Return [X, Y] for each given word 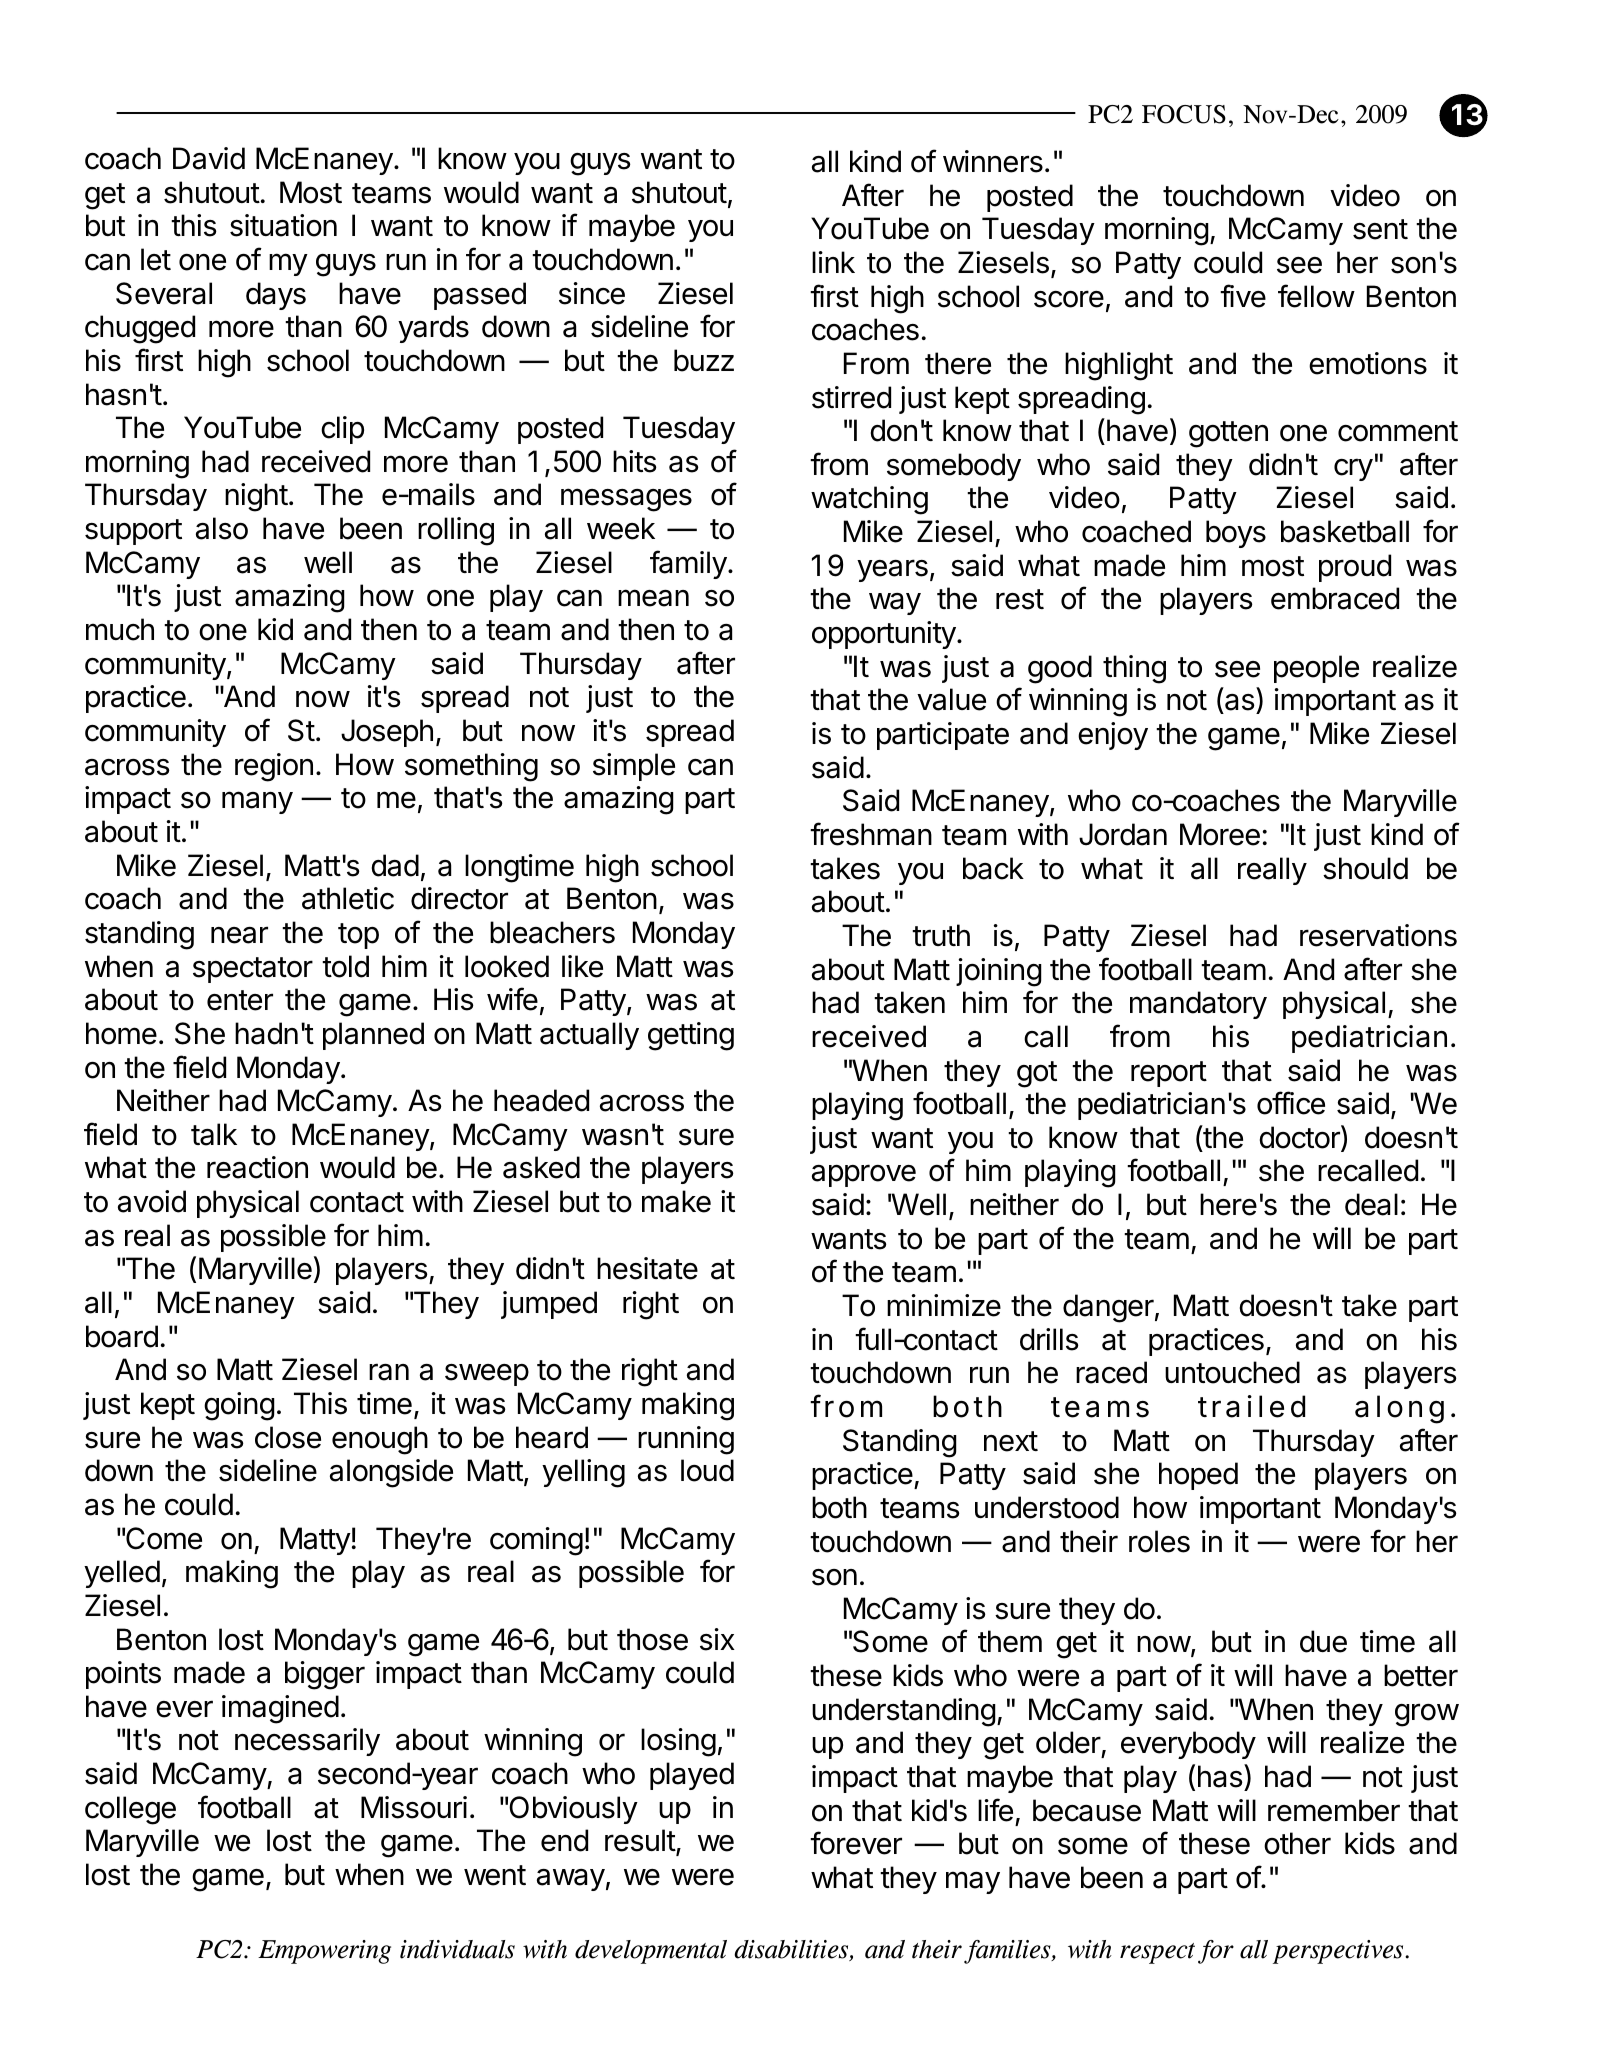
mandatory [1198, 1005]
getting [691, 1036]
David [209, 158]
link [833, 262]
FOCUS [1184, 114]
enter [240, 1000]
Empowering [324, 1952]
